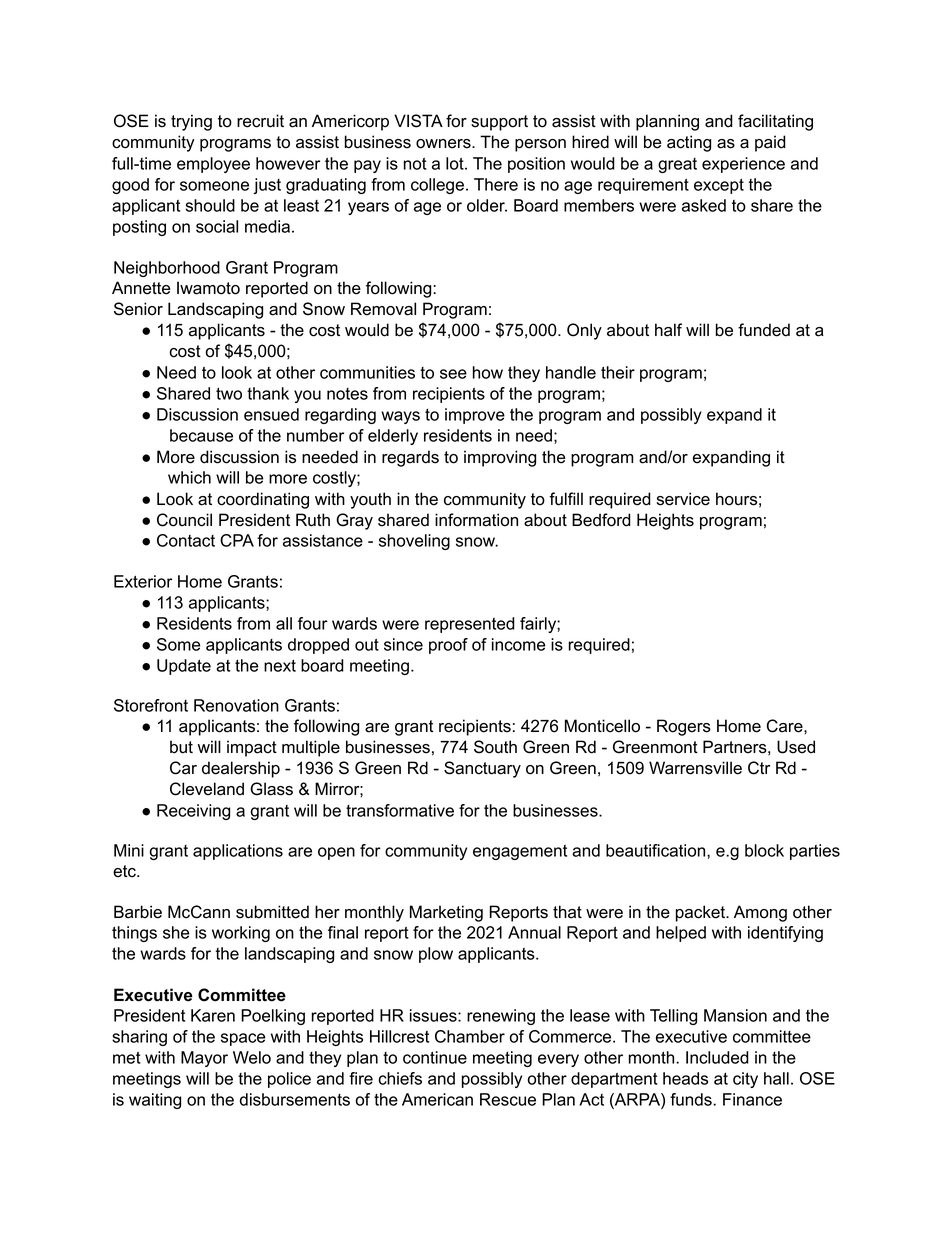  I want to click on represented, so click(470, 625).
